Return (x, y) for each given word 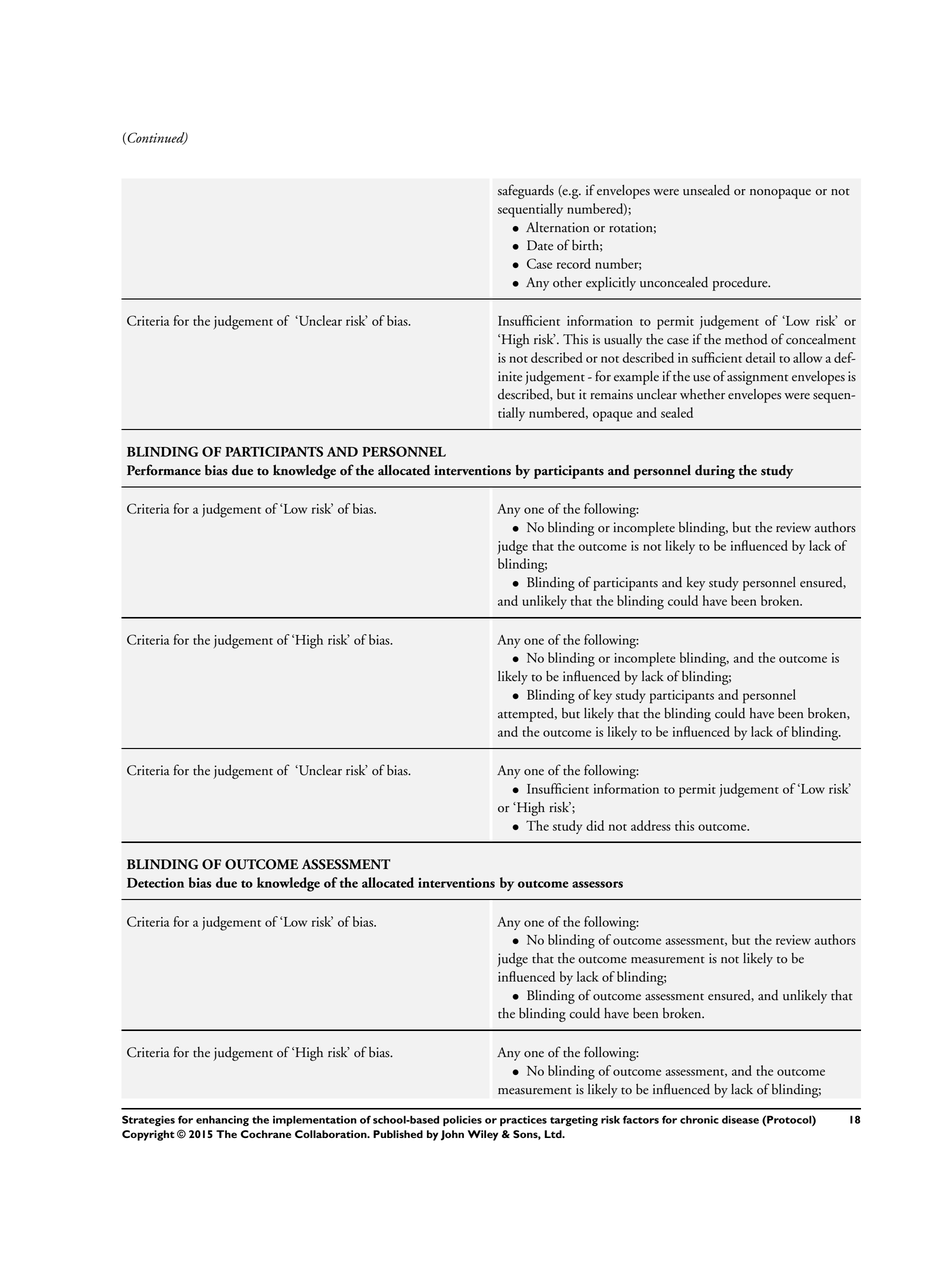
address (651, 825)
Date (540, 245)
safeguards (526, 191)
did (595, 825)
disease (740, 1120)
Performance (164, 470)
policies (462, 1121)
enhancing (222, 1121)
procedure (741, 284)
